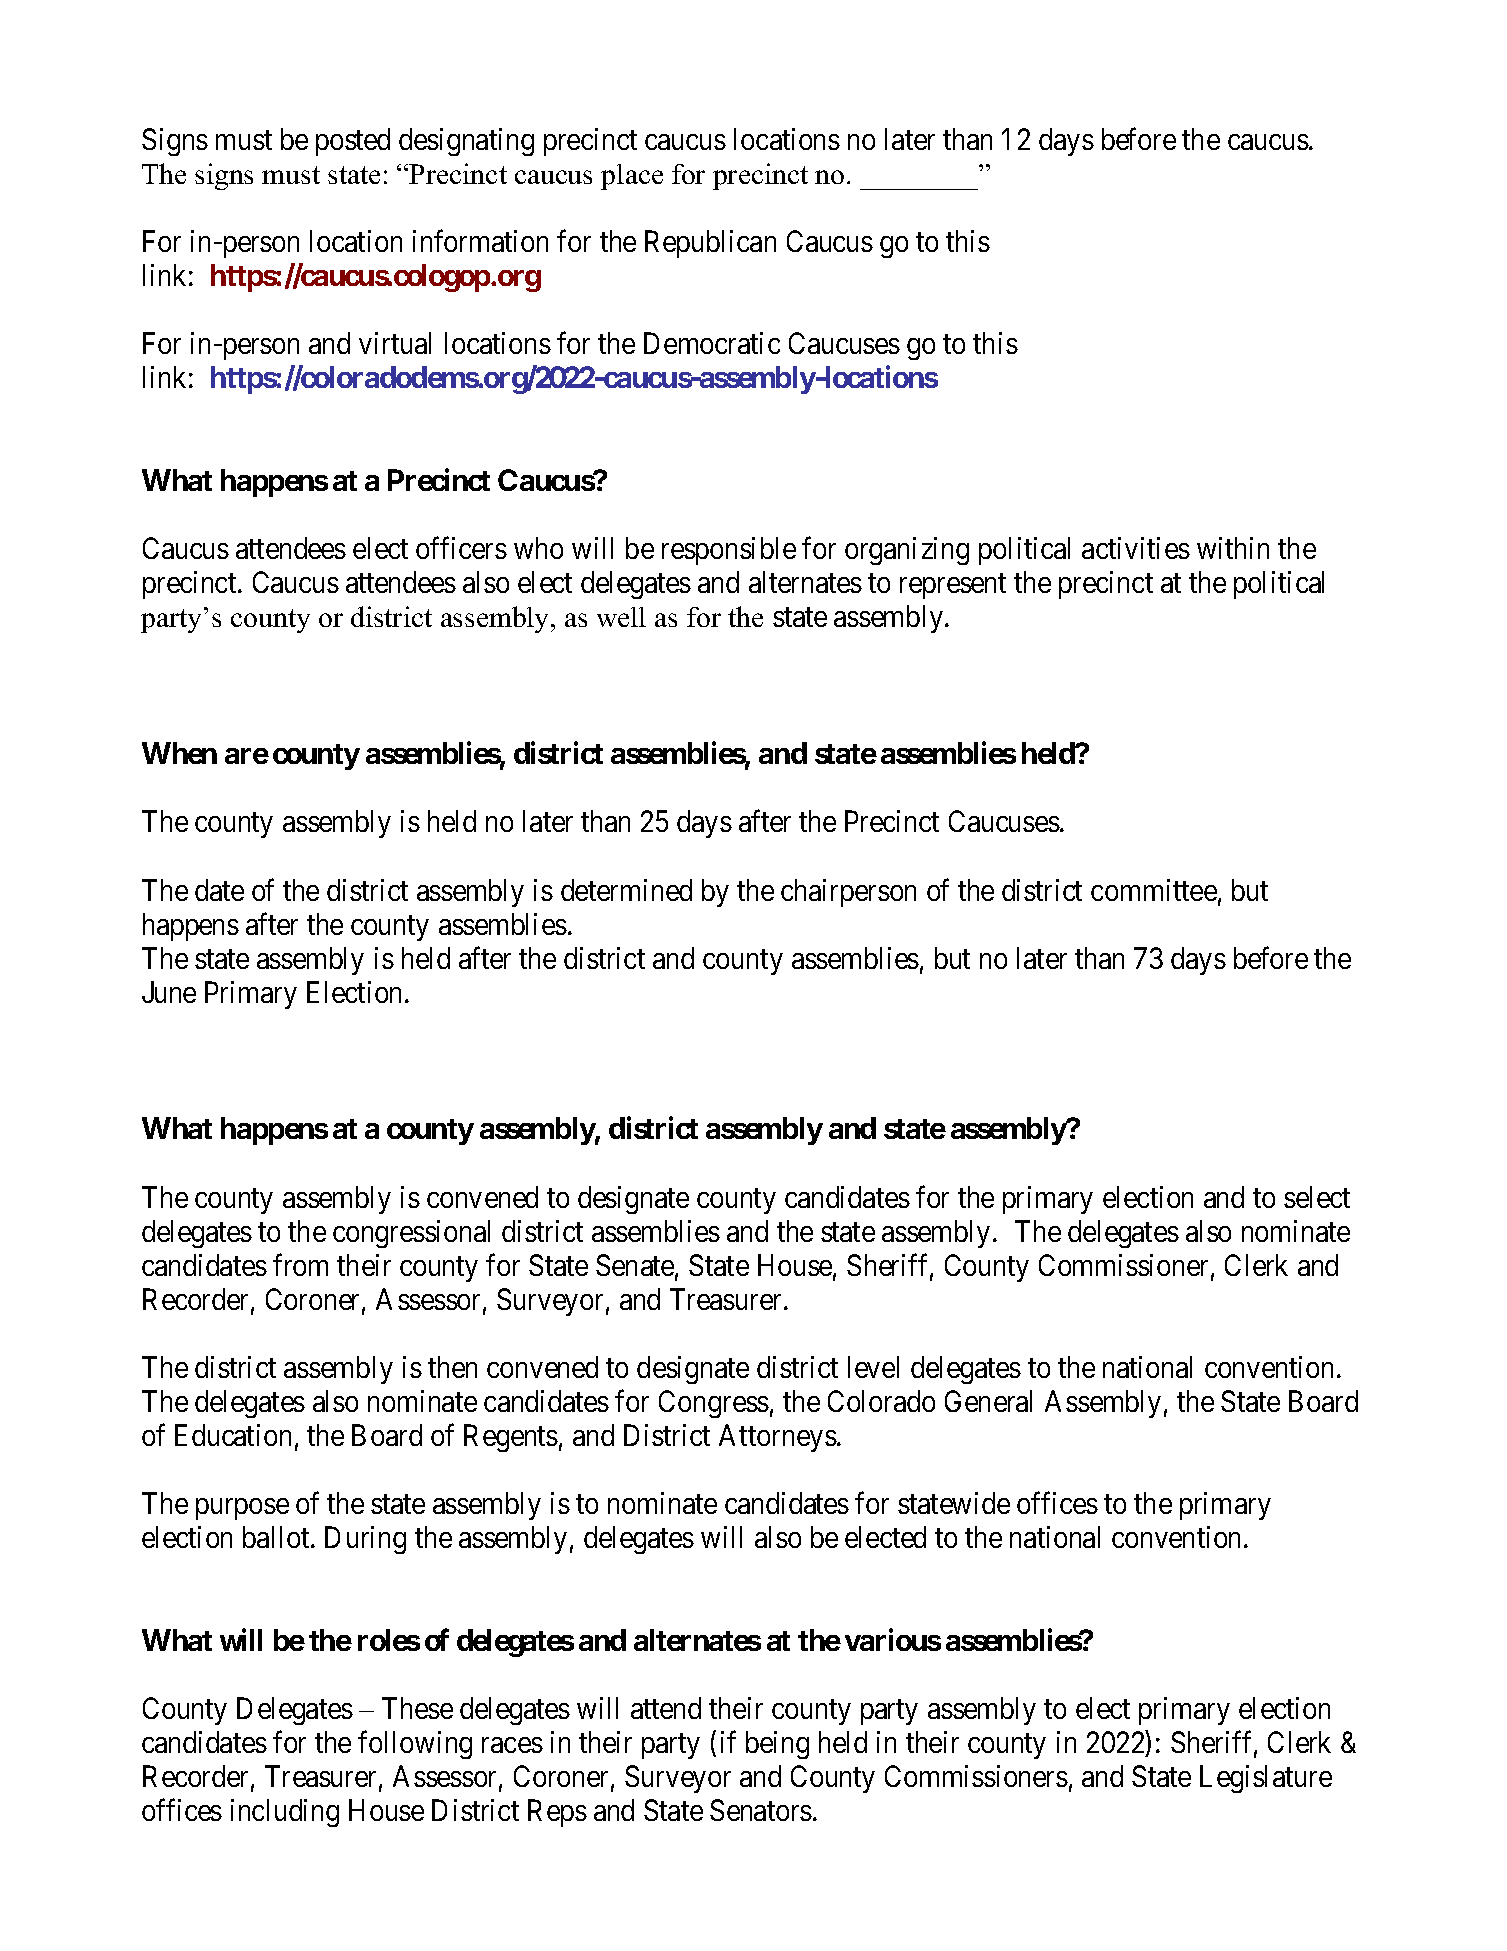 The image size is (1507, 1951). What do you see at coordinates (179, 753) in the screenshot?
I see `When` at bounding box center [179, 753].
